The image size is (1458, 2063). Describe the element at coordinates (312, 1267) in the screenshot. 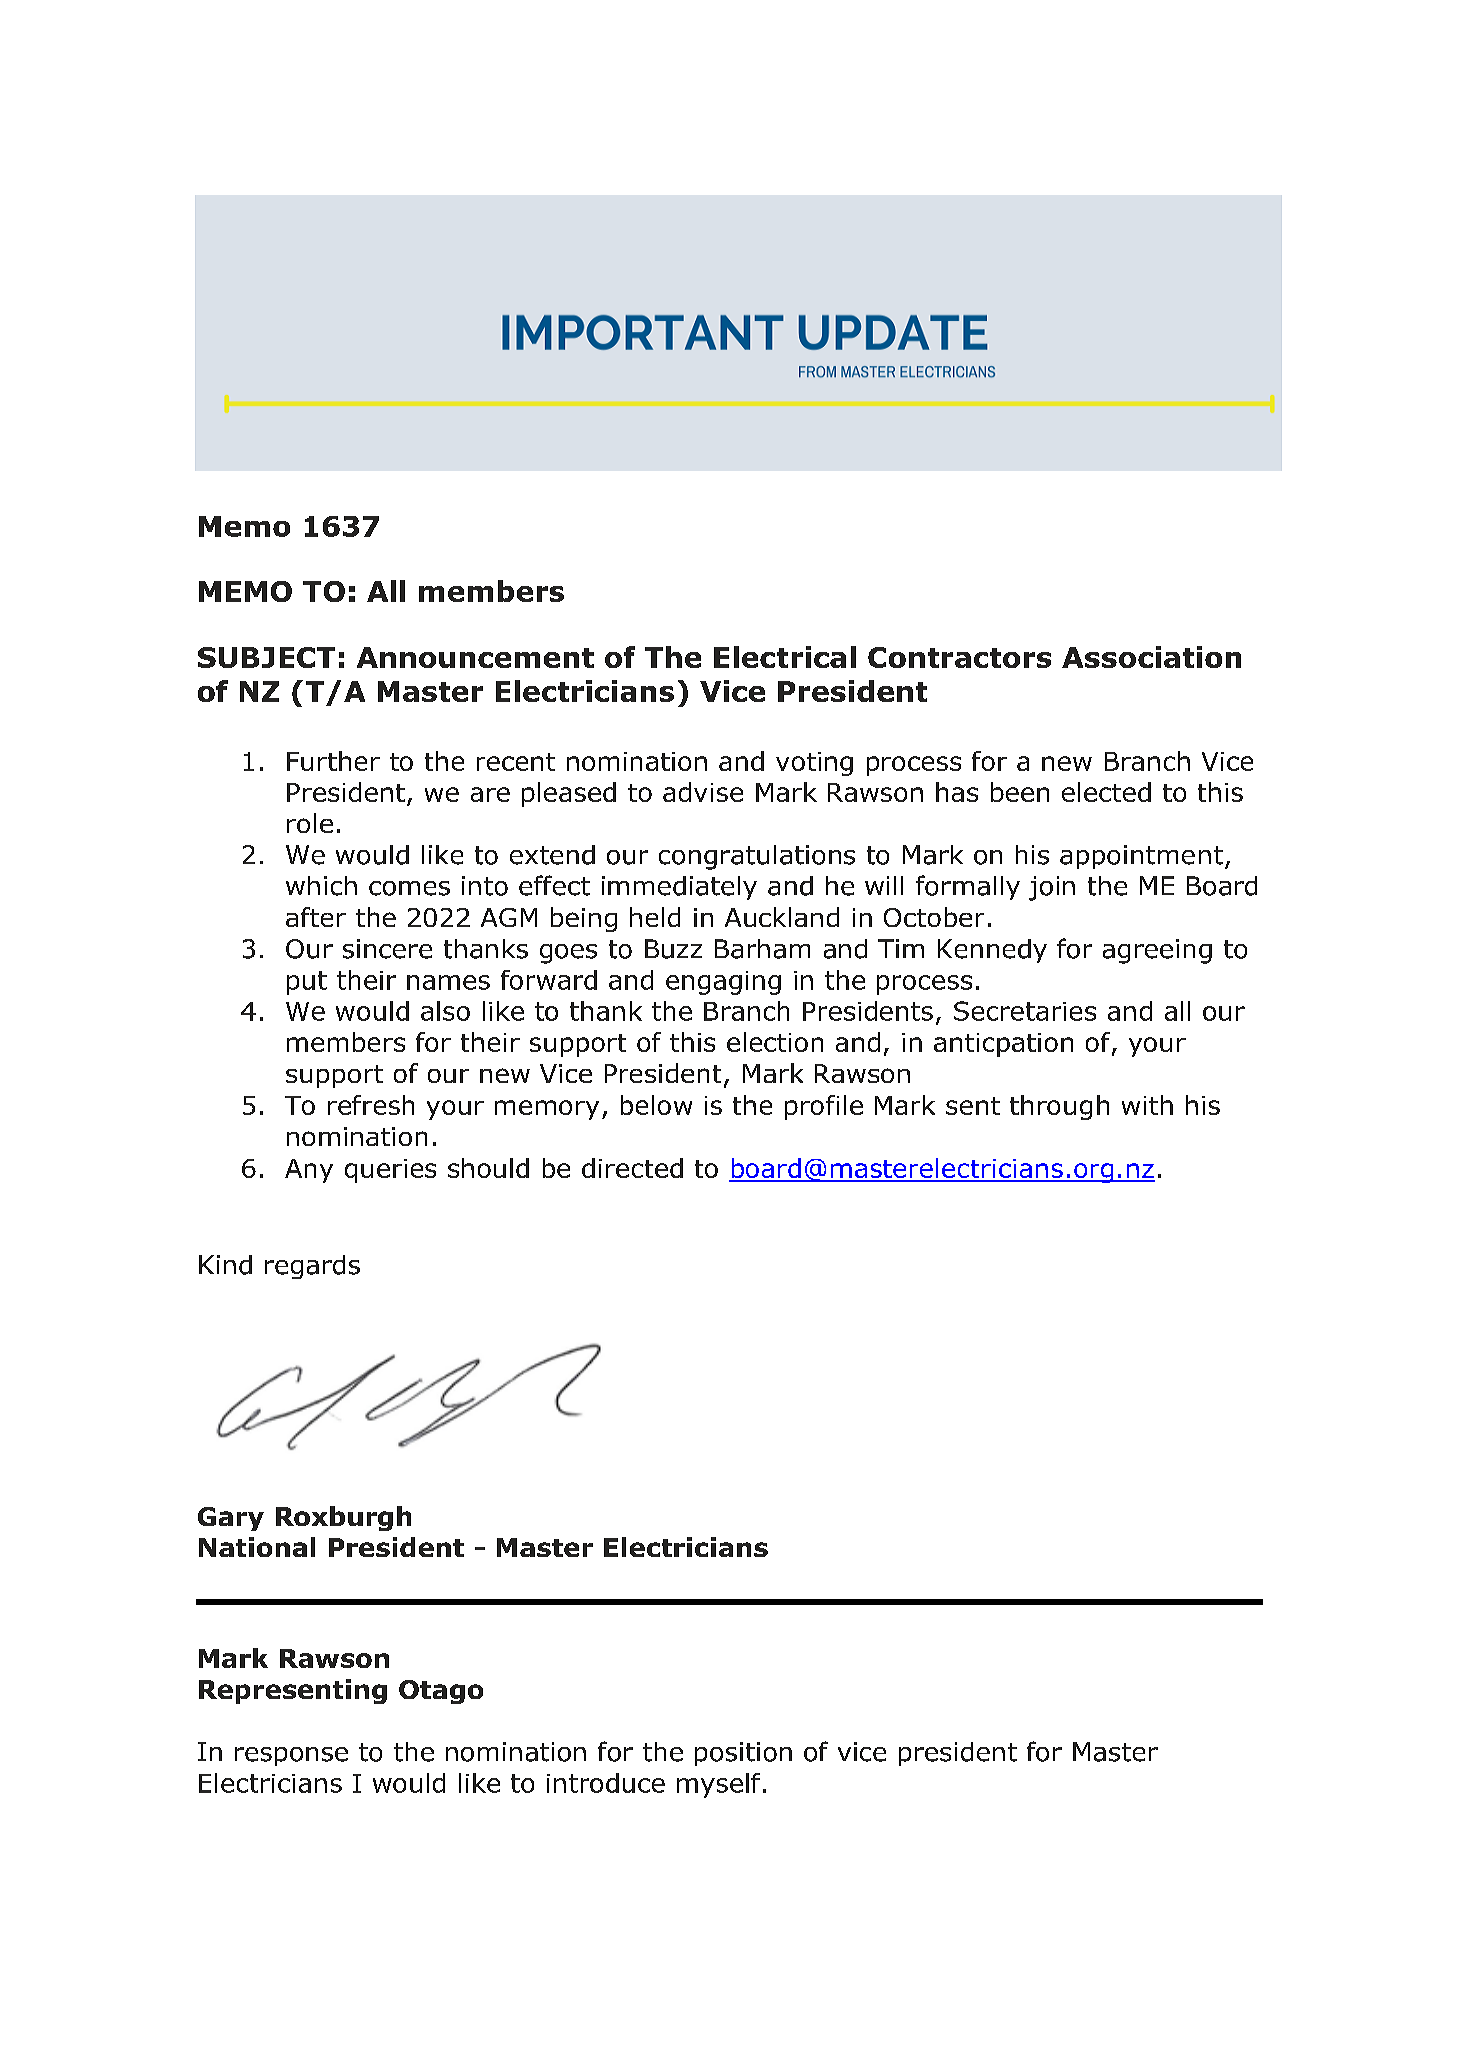

I see `regards` at that location.
